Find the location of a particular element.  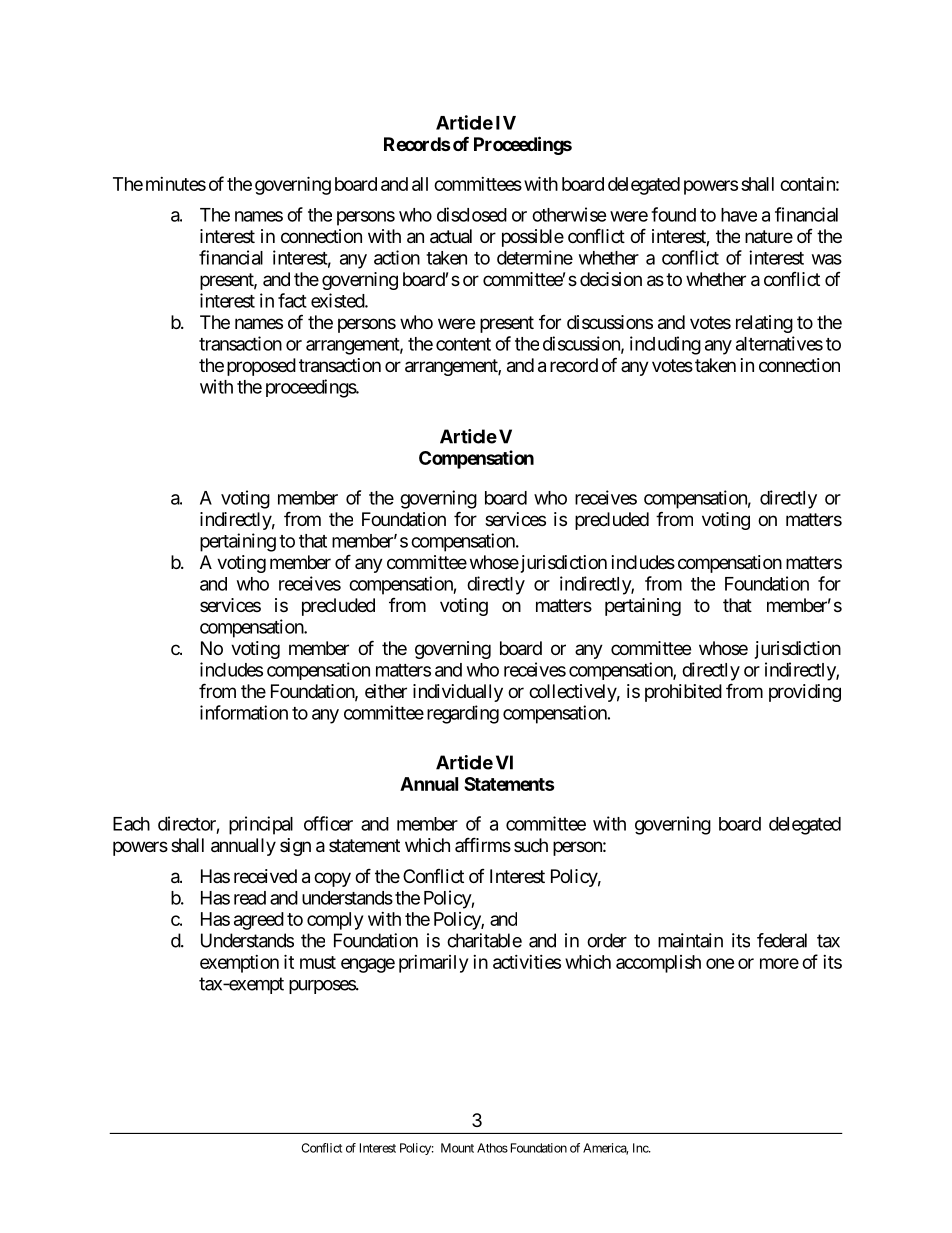

Mount is located at coordinates (457, 1148).
